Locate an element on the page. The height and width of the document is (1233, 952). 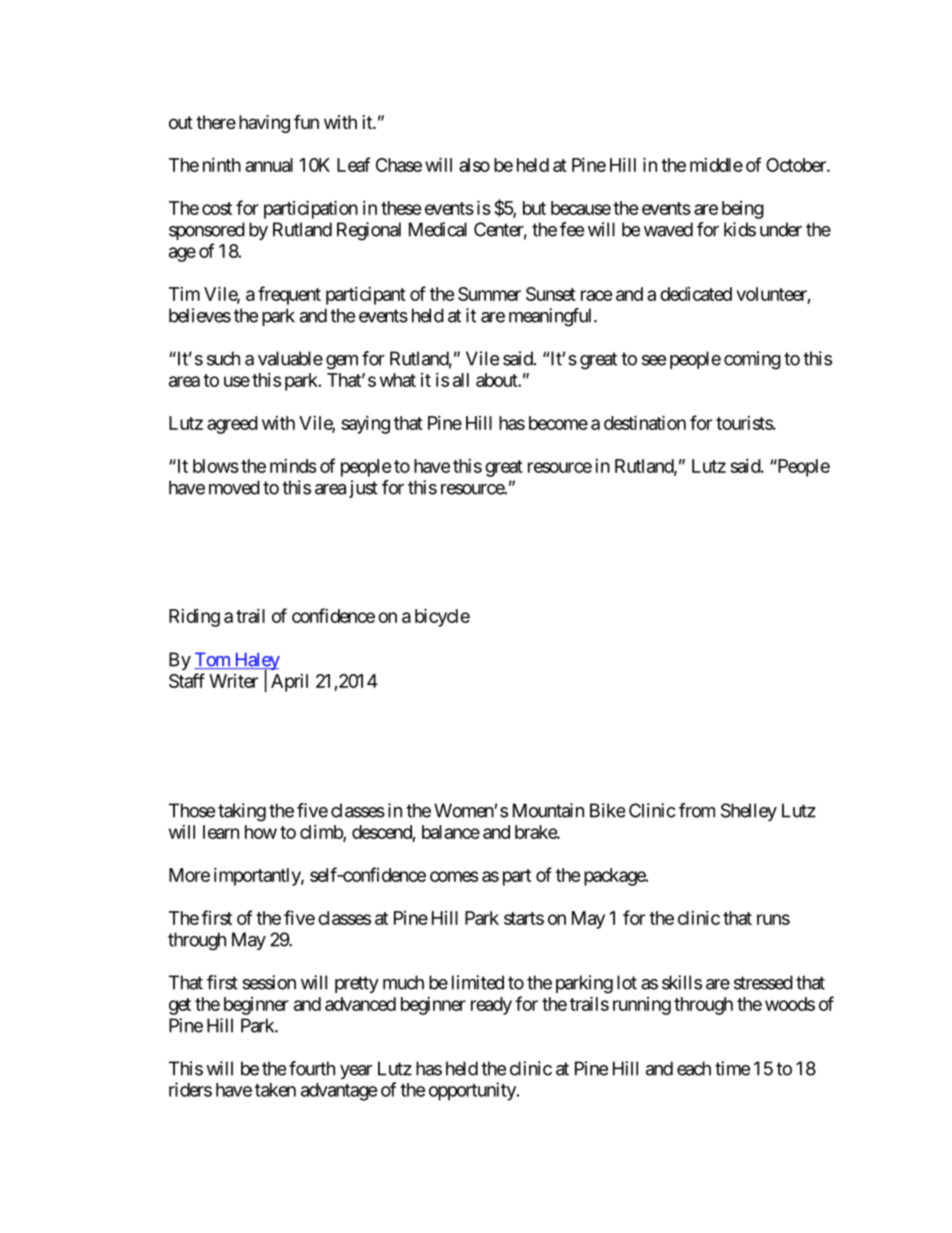
middle is located at coordinates (716, 165).
